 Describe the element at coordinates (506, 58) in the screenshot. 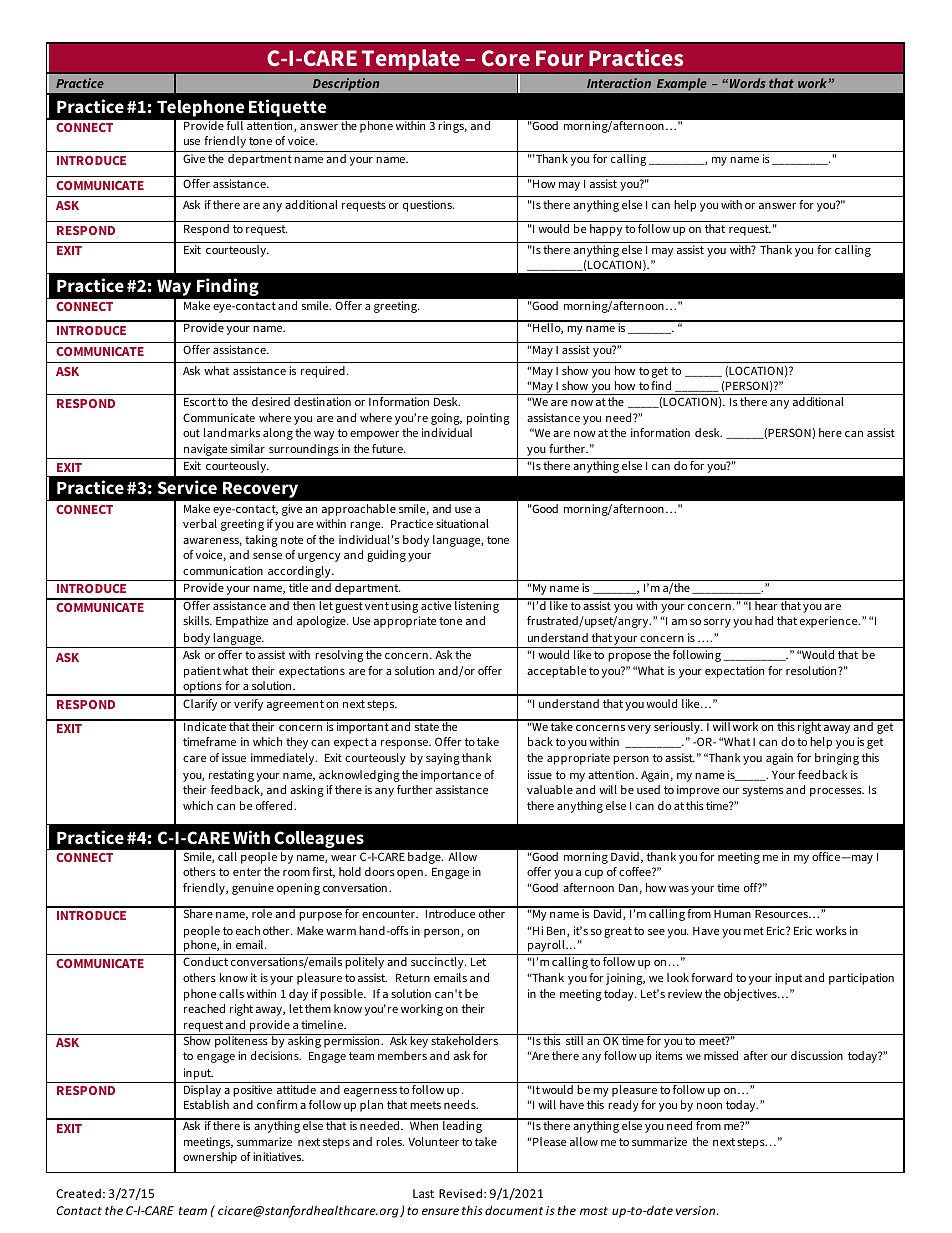

I see `Core` at that location.
